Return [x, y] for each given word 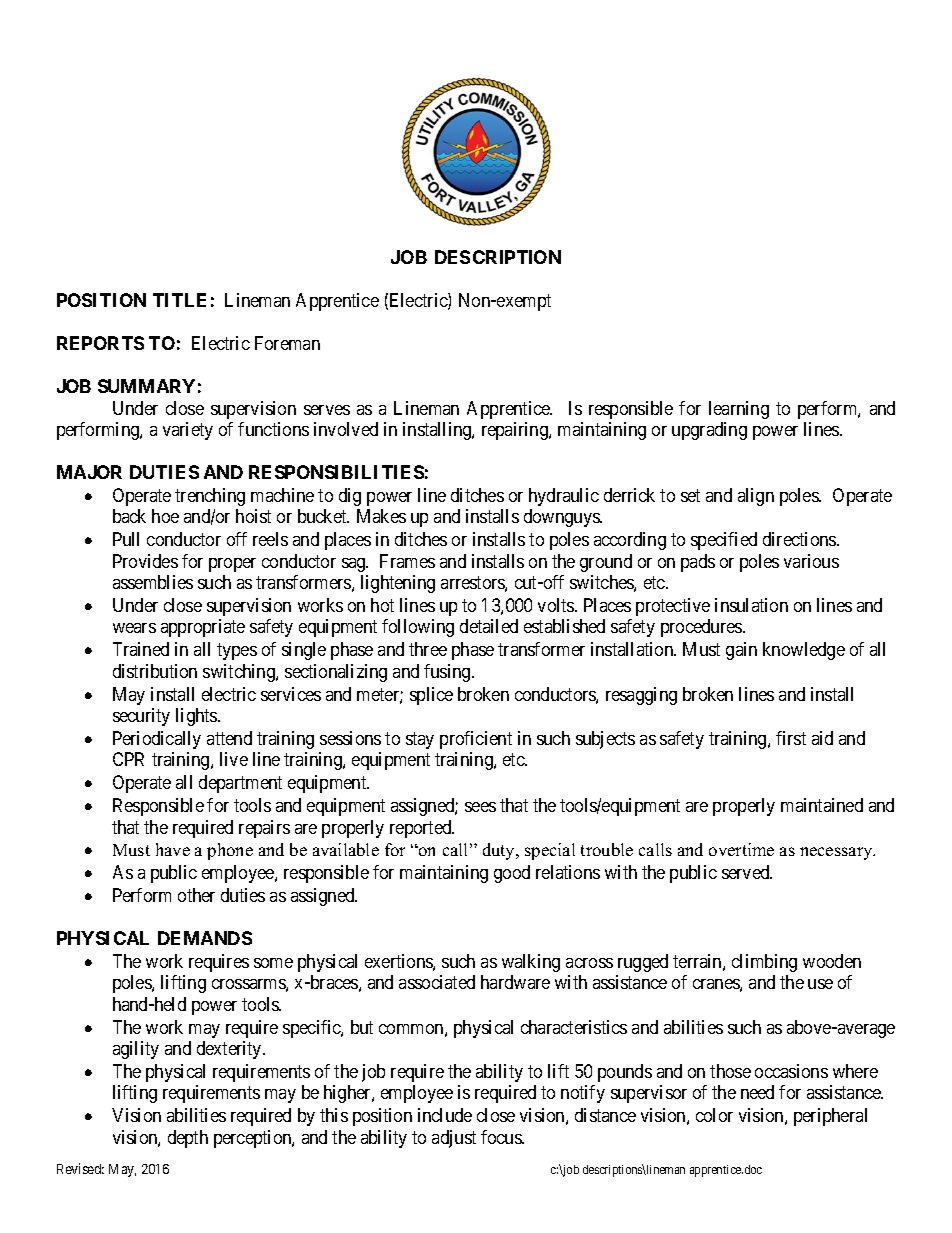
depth [188, 1139]
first [791, 738]
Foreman [287, 343]
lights [197, 717]
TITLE [179, 300]
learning [739, 410]
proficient [476, 740]
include [445, 1115]
